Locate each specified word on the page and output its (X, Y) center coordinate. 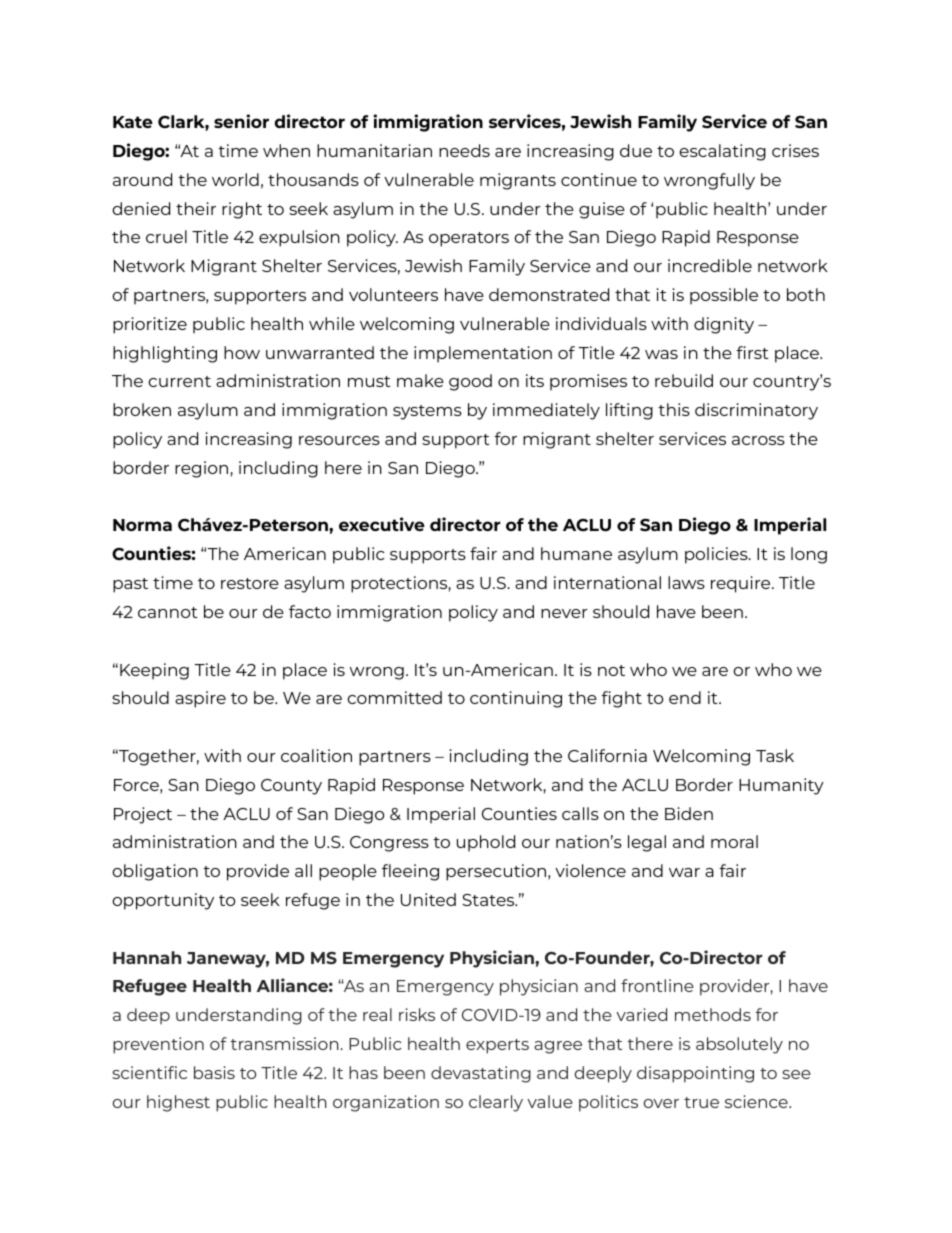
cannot (168, 612)
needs (464, 150)
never (564, 613)
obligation (155, 872)
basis (214, 1072)
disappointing (695, 1074)
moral (734, 841)
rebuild (684, 380)
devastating (481, 1074)
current (179, 381)
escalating (722, 152)
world (235, 179)
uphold (486, 843)
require (742, 584)
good (470, 382)
